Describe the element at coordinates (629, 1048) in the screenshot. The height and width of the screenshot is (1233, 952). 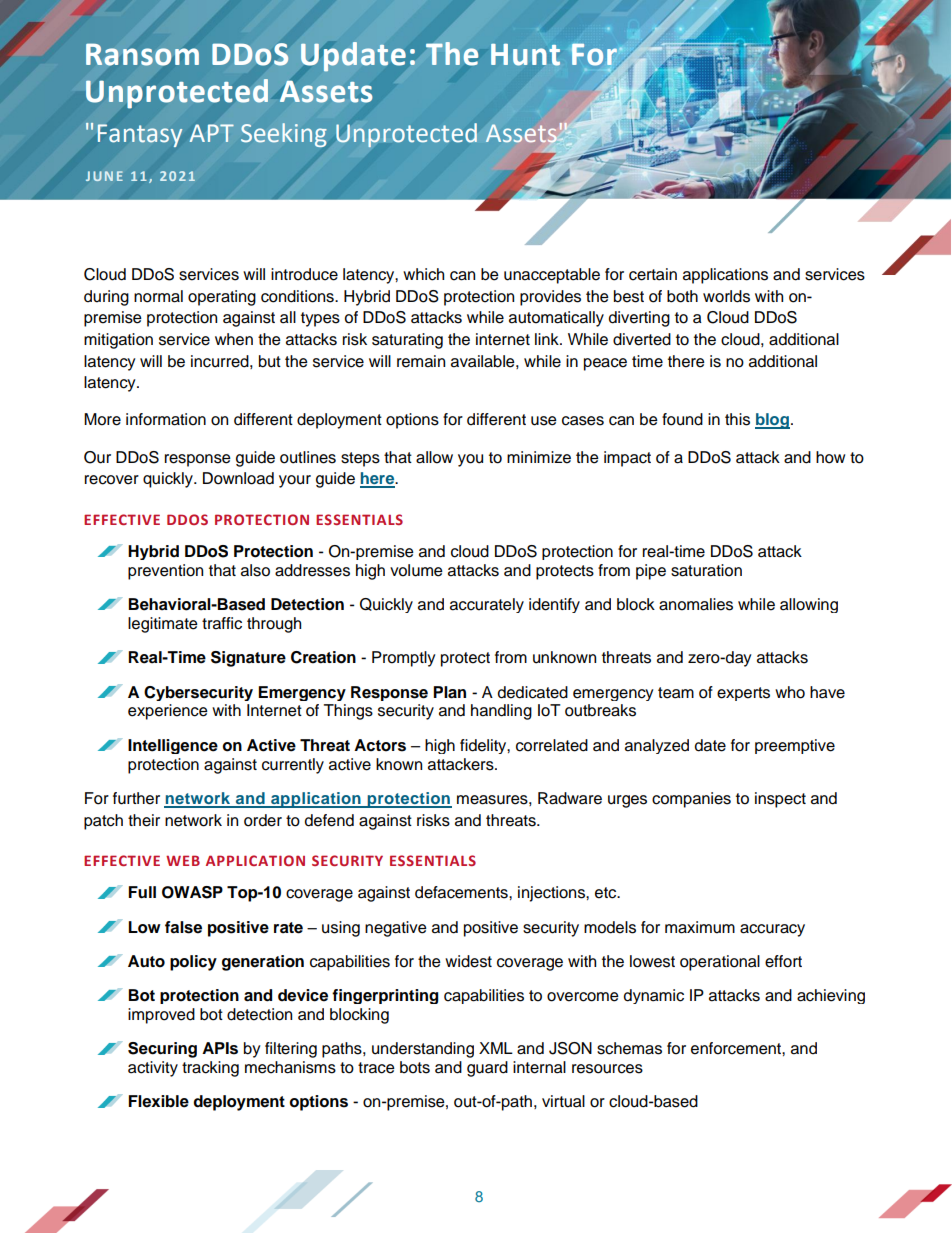
I see `schemas` at that location.
